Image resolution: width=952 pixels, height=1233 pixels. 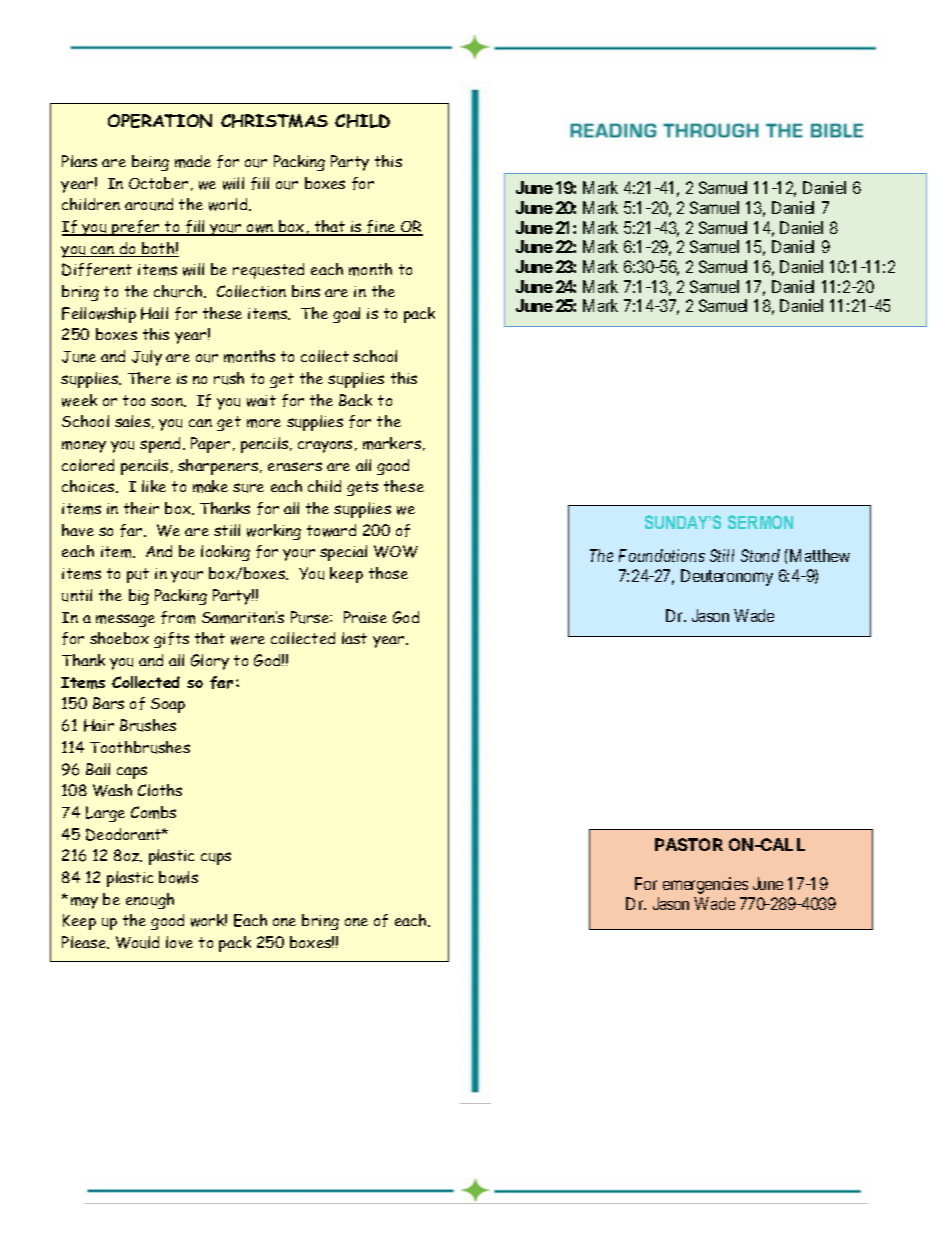 What do you see at coordinates (216, 858) in the screenshot?
I see `cups` at bounding box center [216, 858].
